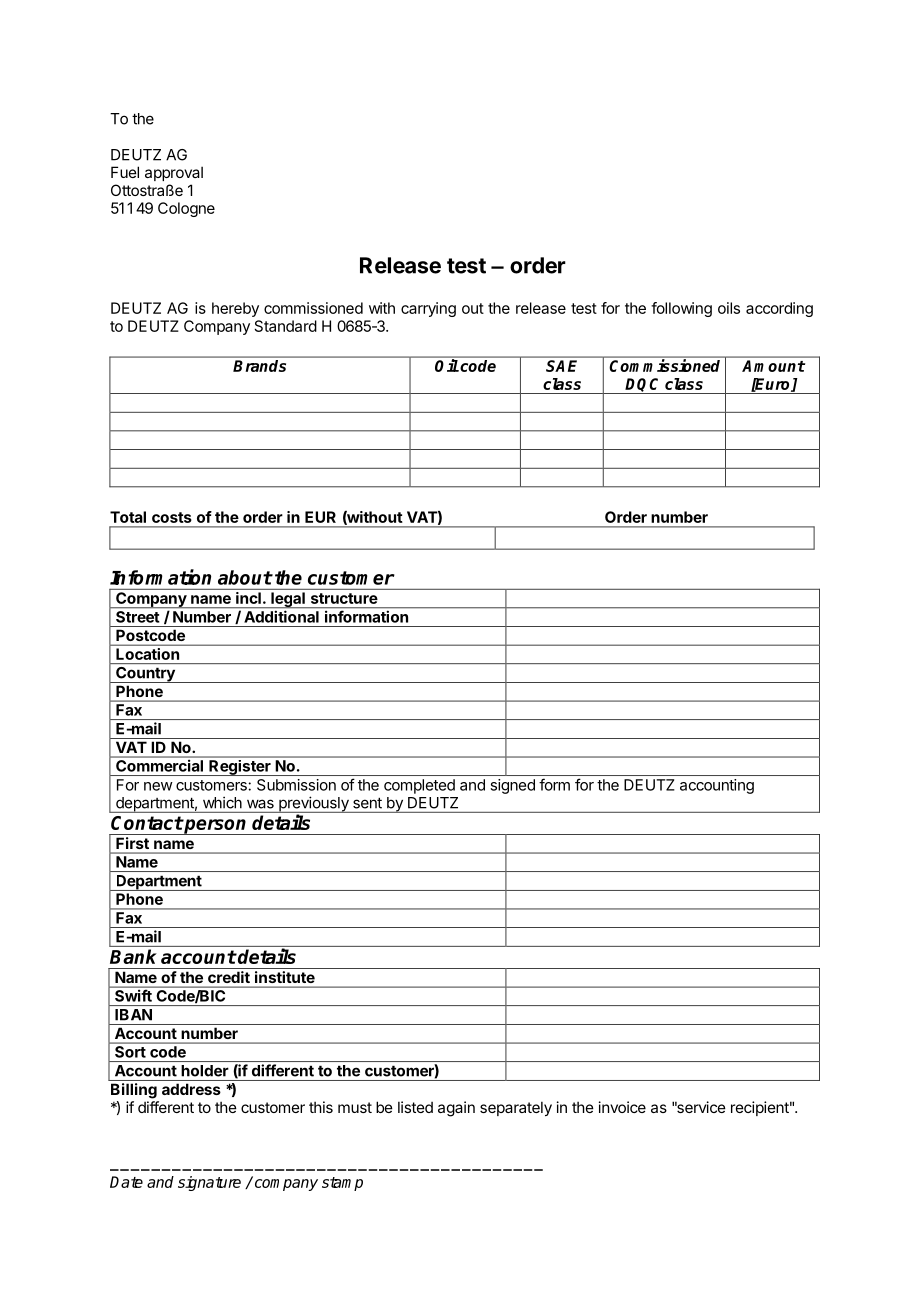  What do you see at coordinates (428, 309) in the screenshot?
I see `carrying` at bounding box center [428, 309].
